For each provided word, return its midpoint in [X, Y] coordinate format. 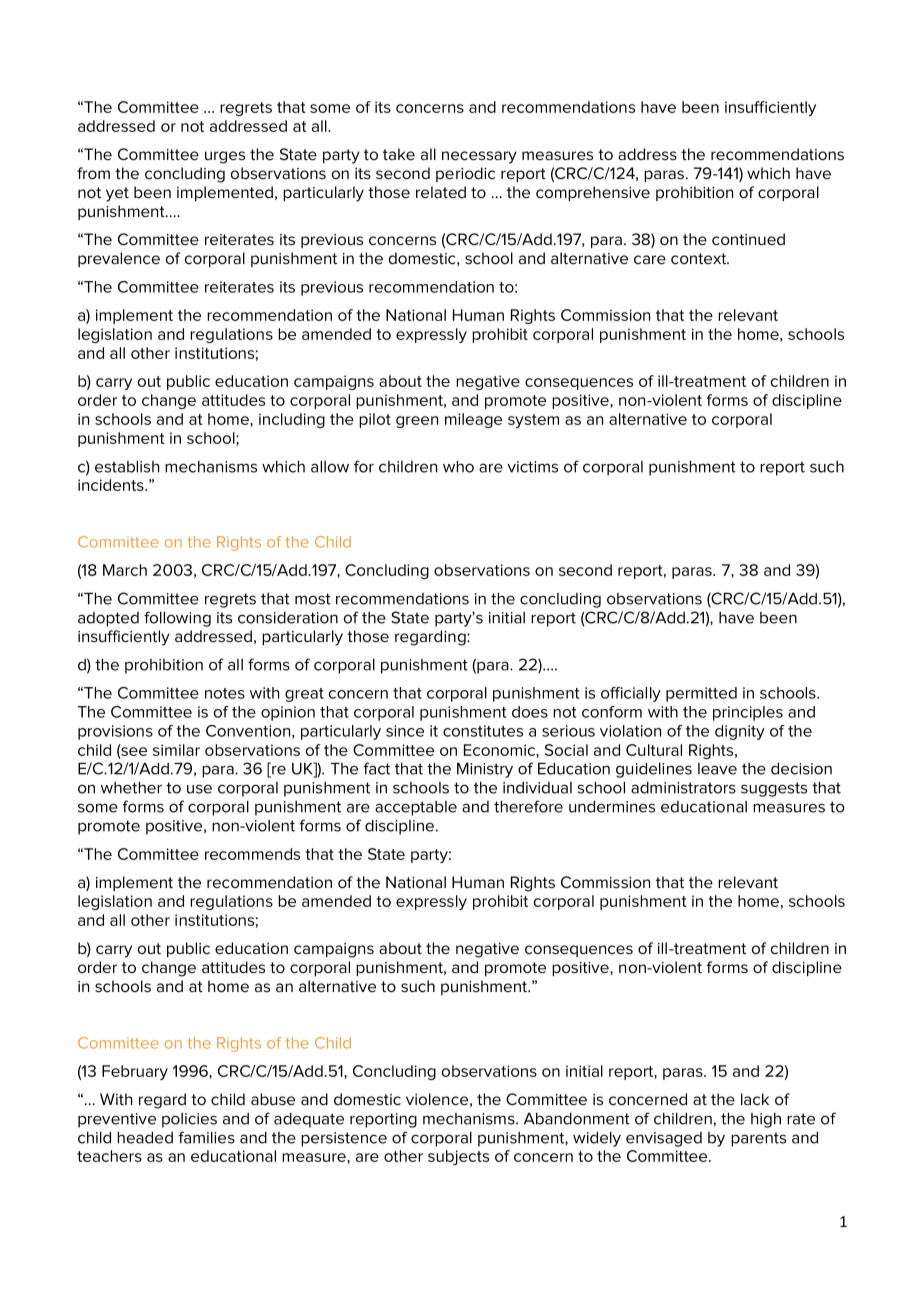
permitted [701, 694]
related [441, 192]
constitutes [483, 731]
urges [225, 157]
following [177, 619]
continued [748, 239]
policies [189, 1120]
